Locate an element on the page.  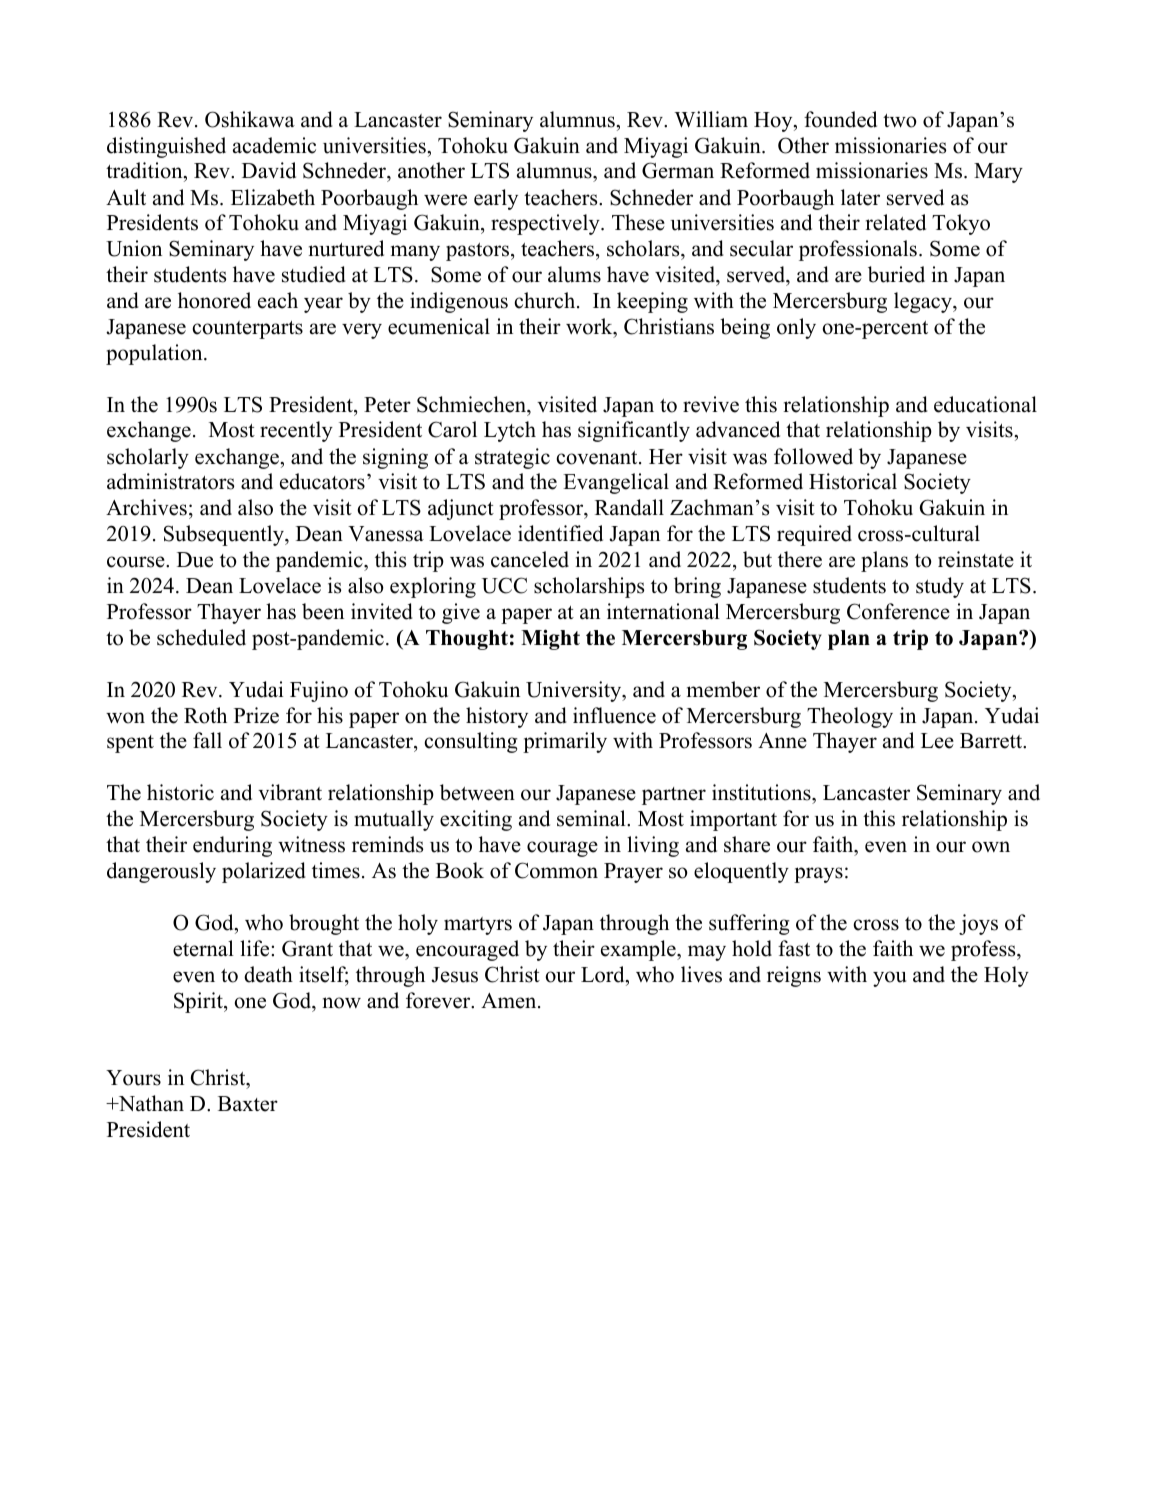
Amen is located at coordinates (510, 1001).
